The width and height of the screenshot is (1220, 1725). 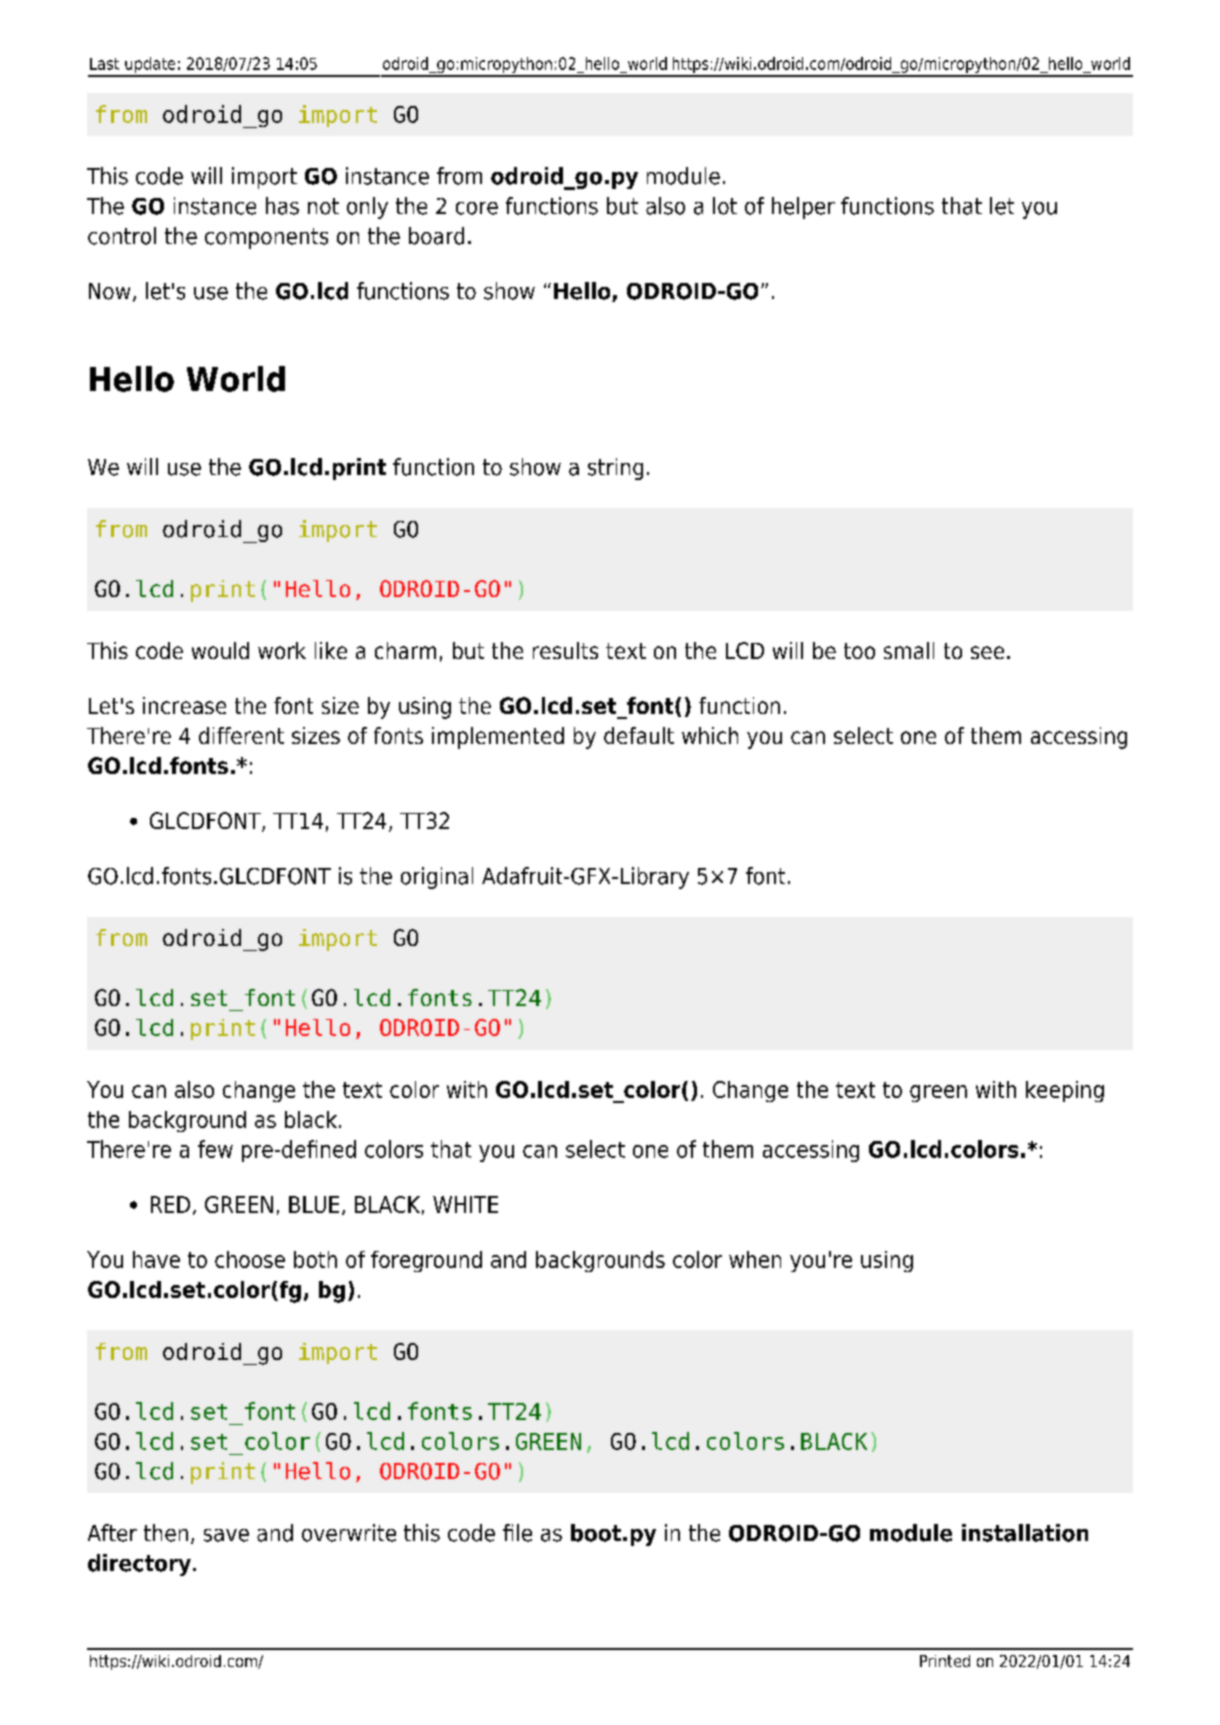 What do you see at coordinates (477, 208) in the screenshot?
I see `core` at bounding box center [477, 208].
